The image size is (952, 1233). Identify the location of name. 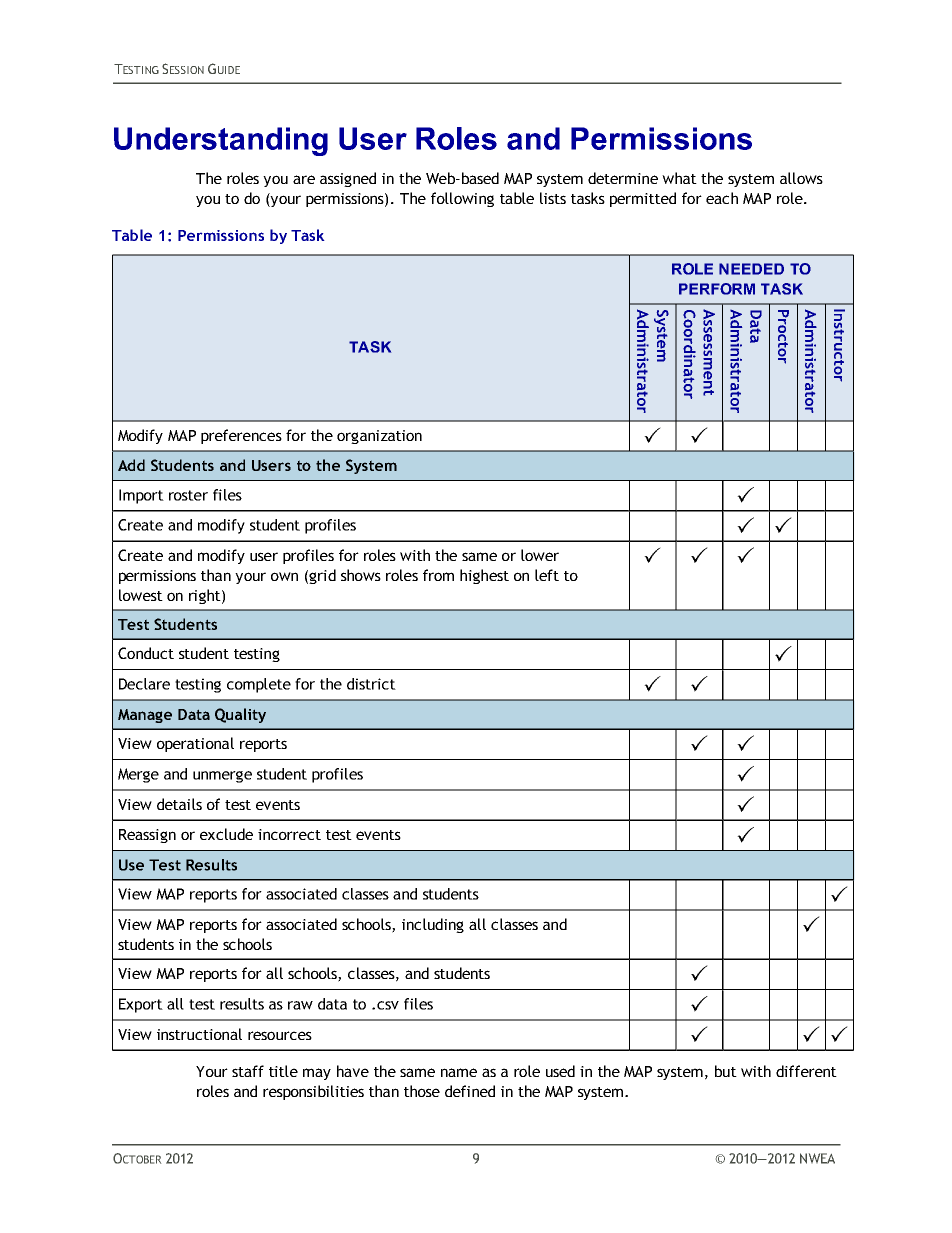
(459, 1072).
